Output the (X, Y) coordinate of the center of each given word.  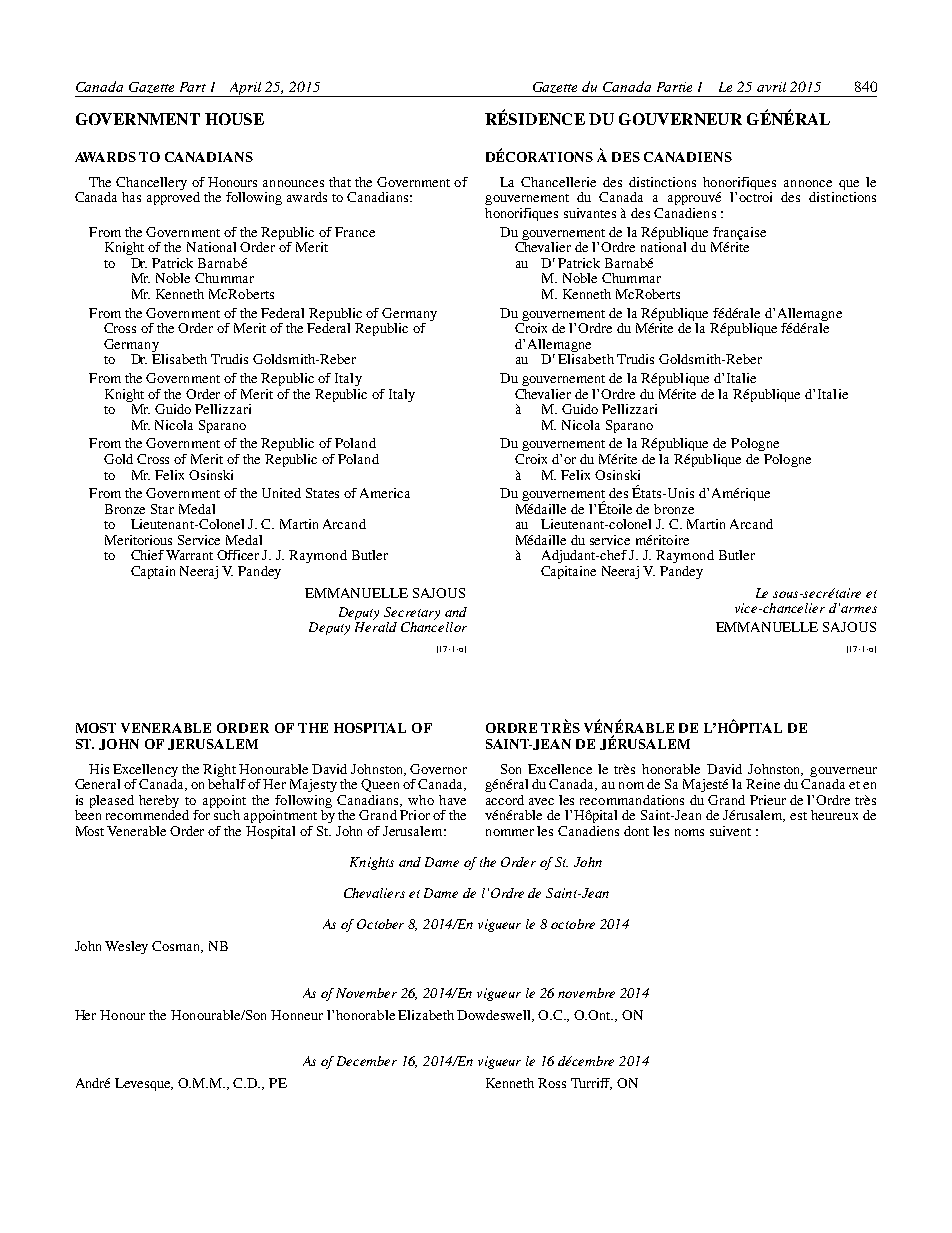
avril (771, 87)
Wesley (126, 947)
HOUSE (234, 119)
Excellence (560, 769)
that (340, 182)
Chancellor (434, 625)
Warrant (189, 555)
